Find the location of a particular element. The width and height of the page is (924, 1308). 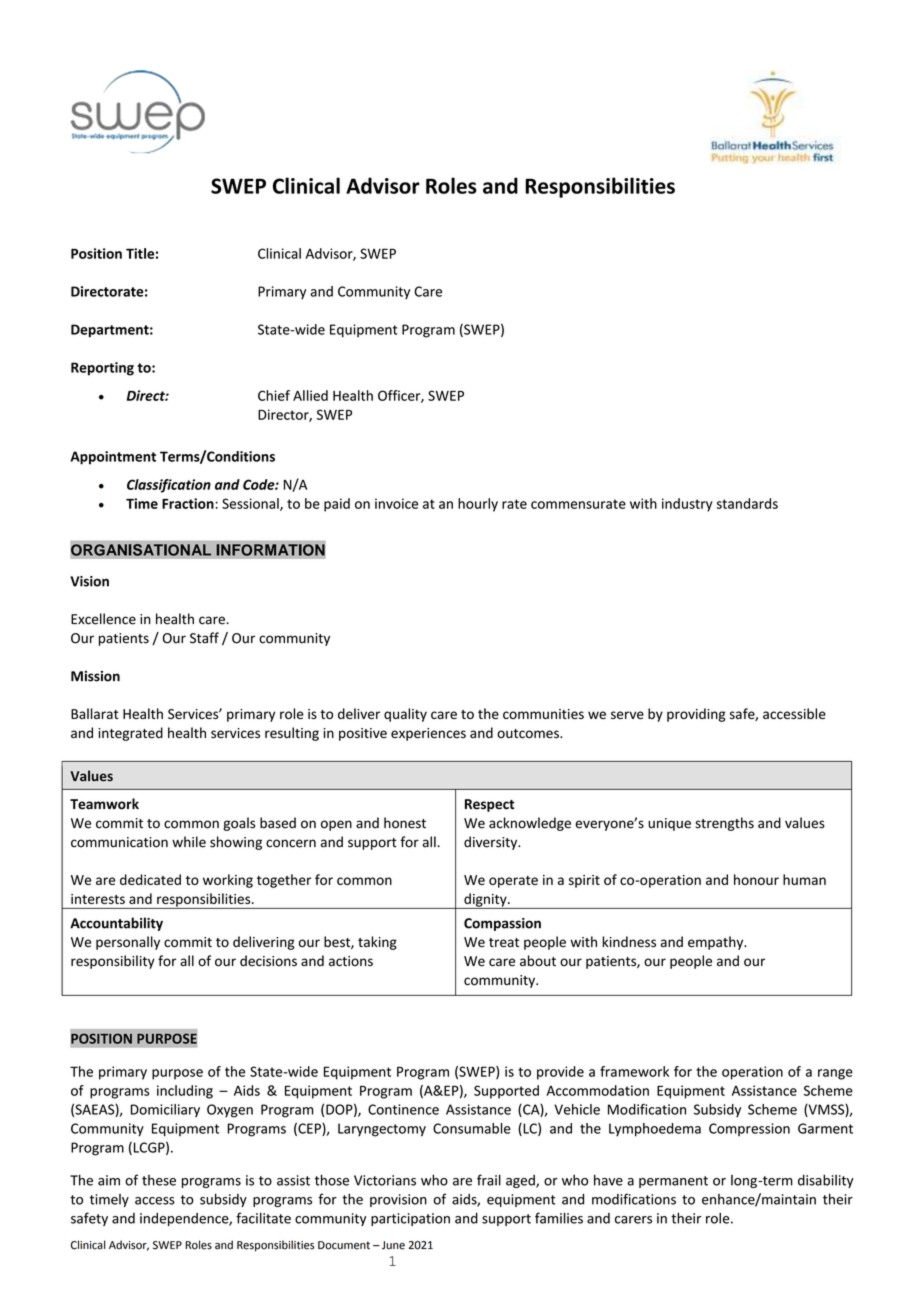

strengths is located at coordinates (724, 824).
